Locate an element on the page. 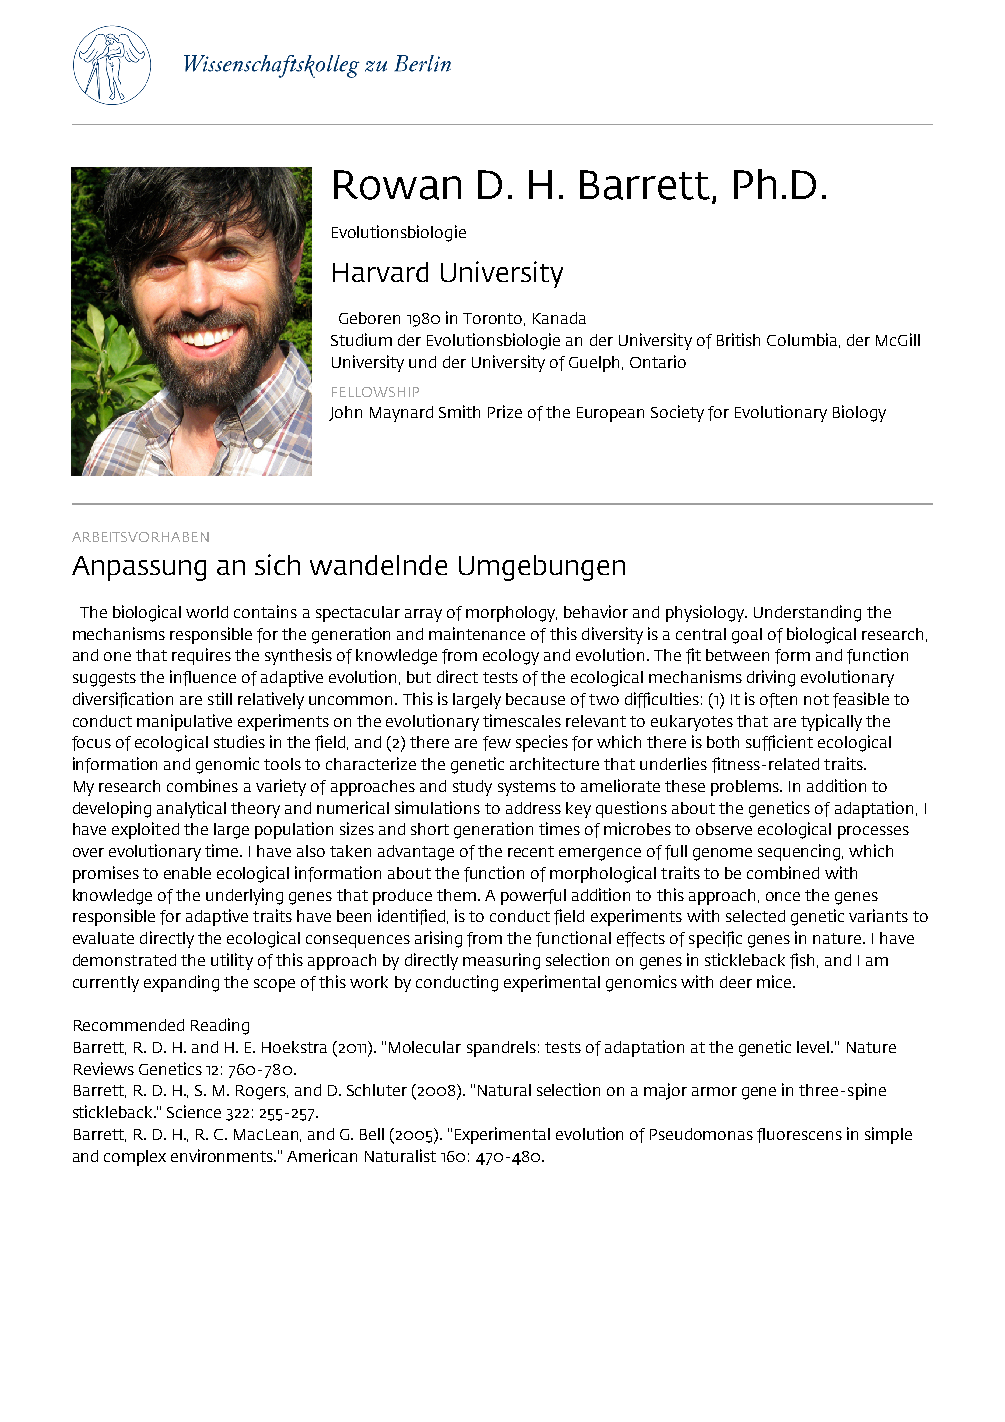 The height and width of the page is (1422, 1005). Rowan is located at coordinates (397, 185).
